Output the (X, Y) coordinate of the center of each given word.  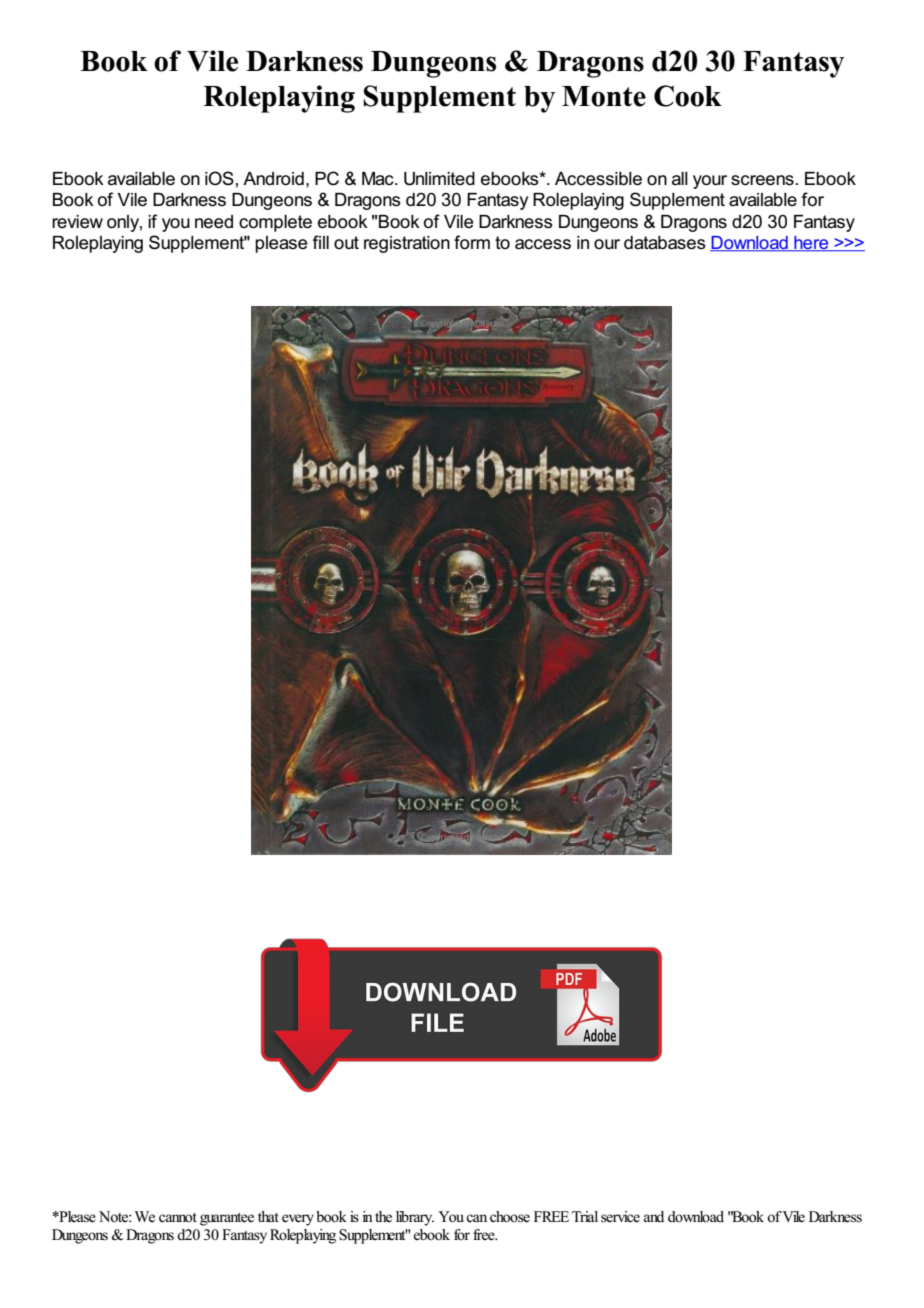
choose (510, 1217)
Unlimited (439, 179)
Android (273, 179)
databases (665, 243)
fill (320, 242)
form (472, 242)
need (214, 222)
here (811, 244)
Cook (688, 96)
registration (407, 244)
